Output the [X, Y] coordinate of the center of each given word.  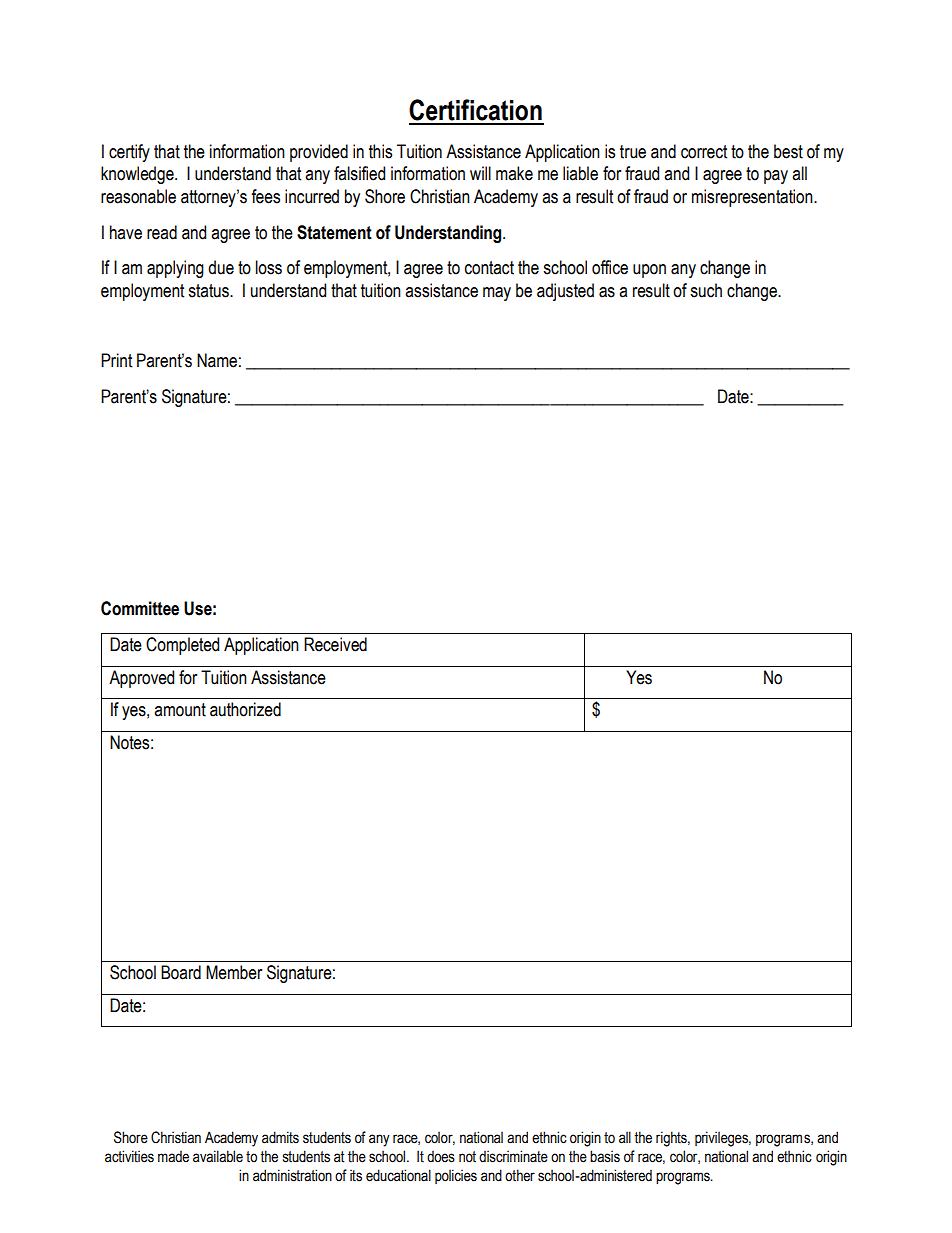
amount [180, 710]
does [441, 1157]
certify [129, 153]
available [218, 1156]
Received [335, 644]
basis [605, 1156]
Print [116, 360]
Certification [475, 110]
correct [704, 152]
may [497, 294]
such [706, 290]
